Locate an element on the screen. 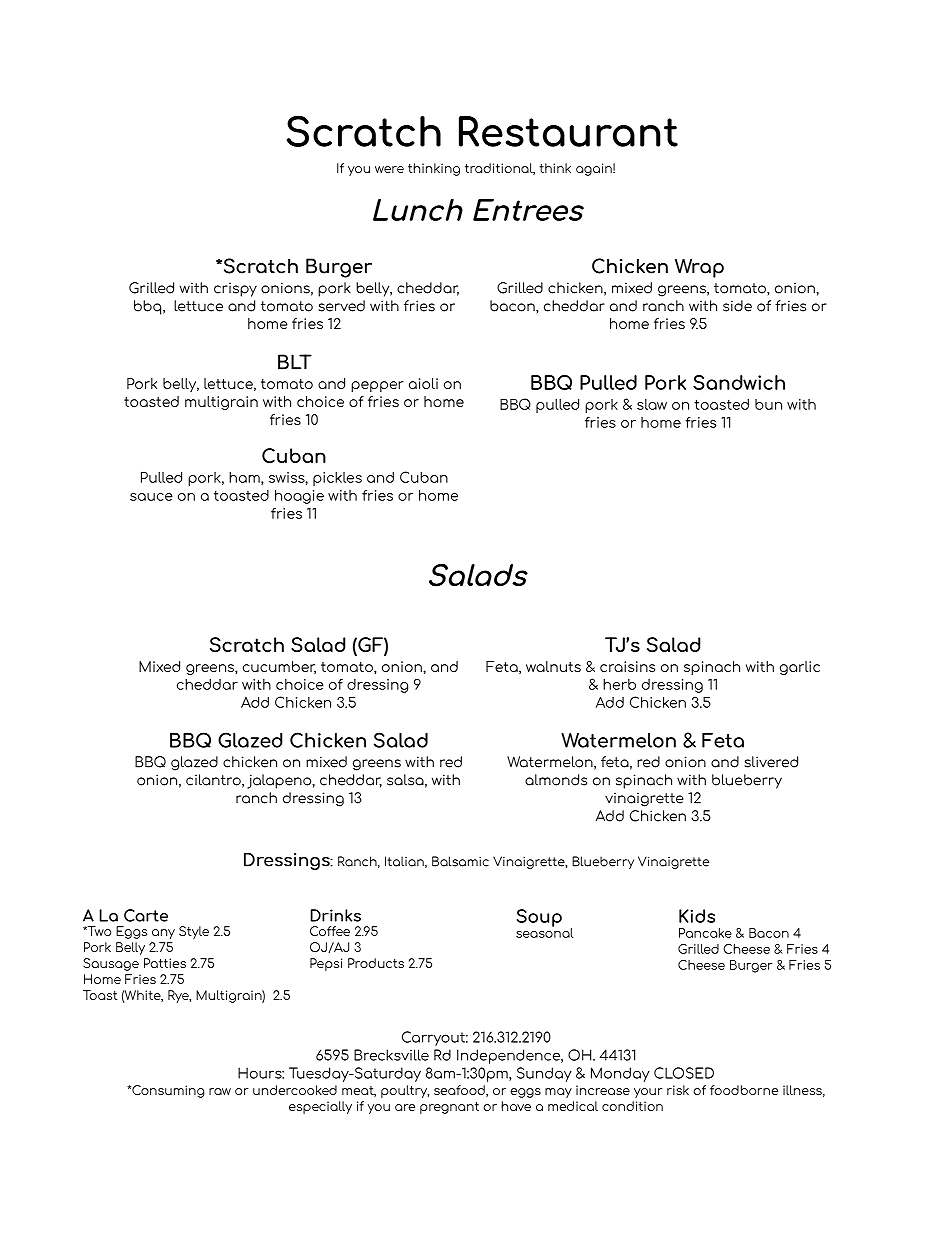 The height and width of the screenshot is (1233, 952). Balsamic is located at coordinates (460, 861).
